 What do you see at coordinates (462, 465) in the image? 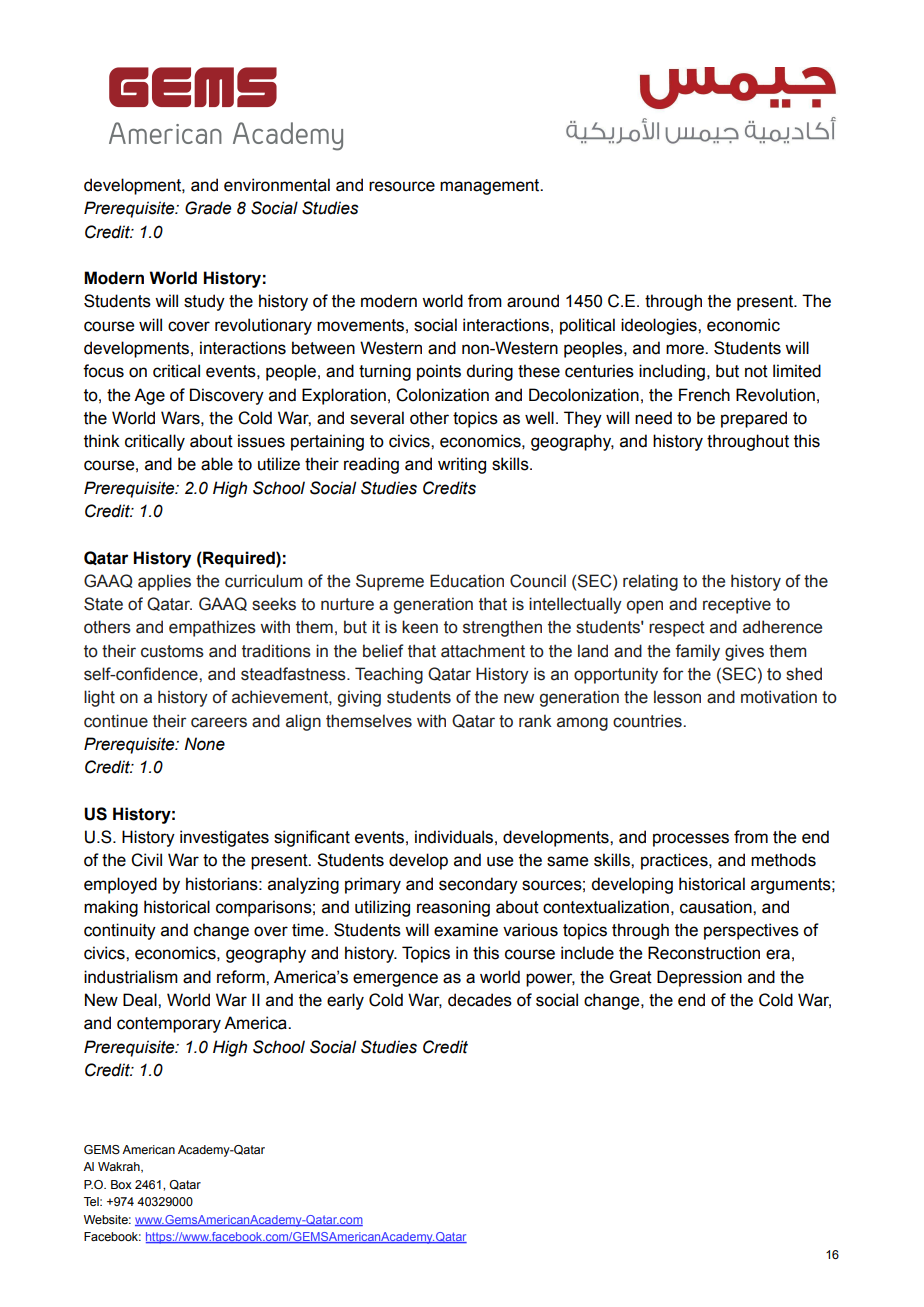
I see `writing` at bounding box center [462, 465].
